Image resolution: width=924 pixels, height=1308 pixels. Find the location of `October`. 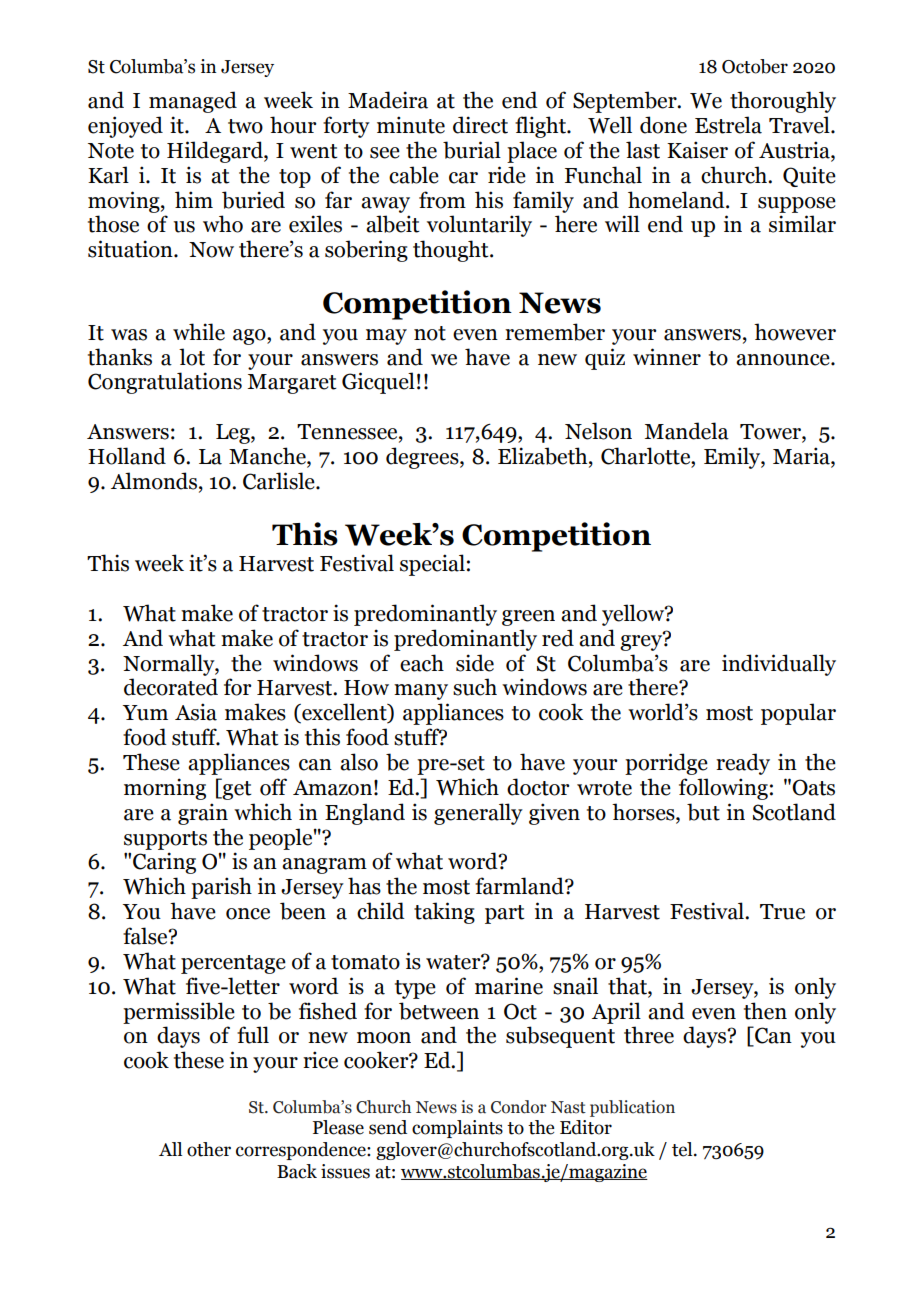

October is located at coordinates (755, 66).
